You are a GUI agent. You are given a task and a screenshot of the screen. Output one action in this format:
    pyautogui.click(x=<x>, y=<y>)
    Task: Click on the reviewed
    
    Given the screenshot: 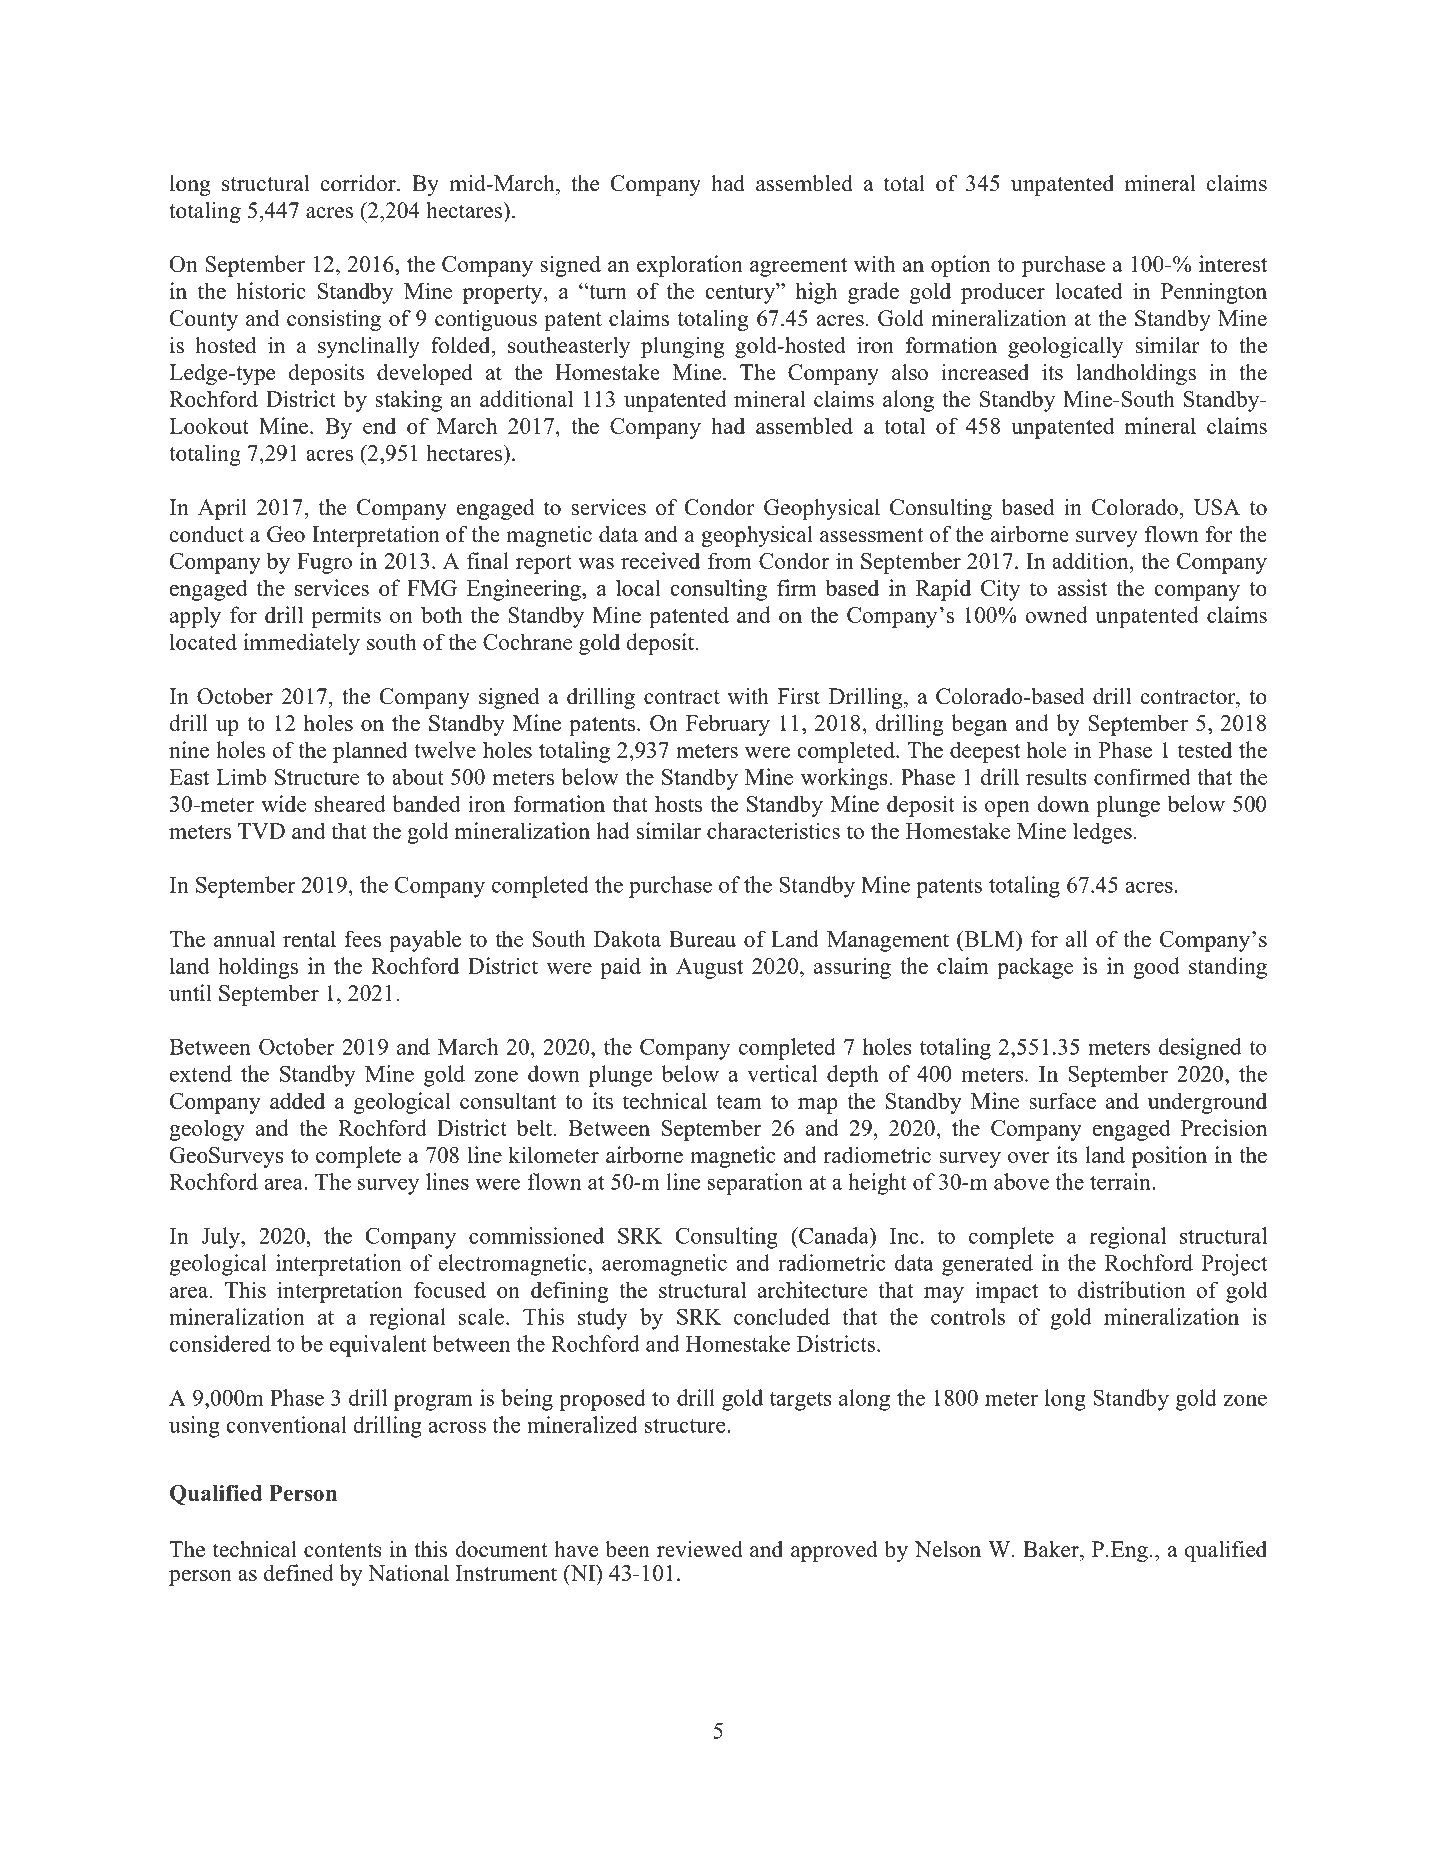 What is the action you would take?
    pyautogui.click(x=700, y=1549)
